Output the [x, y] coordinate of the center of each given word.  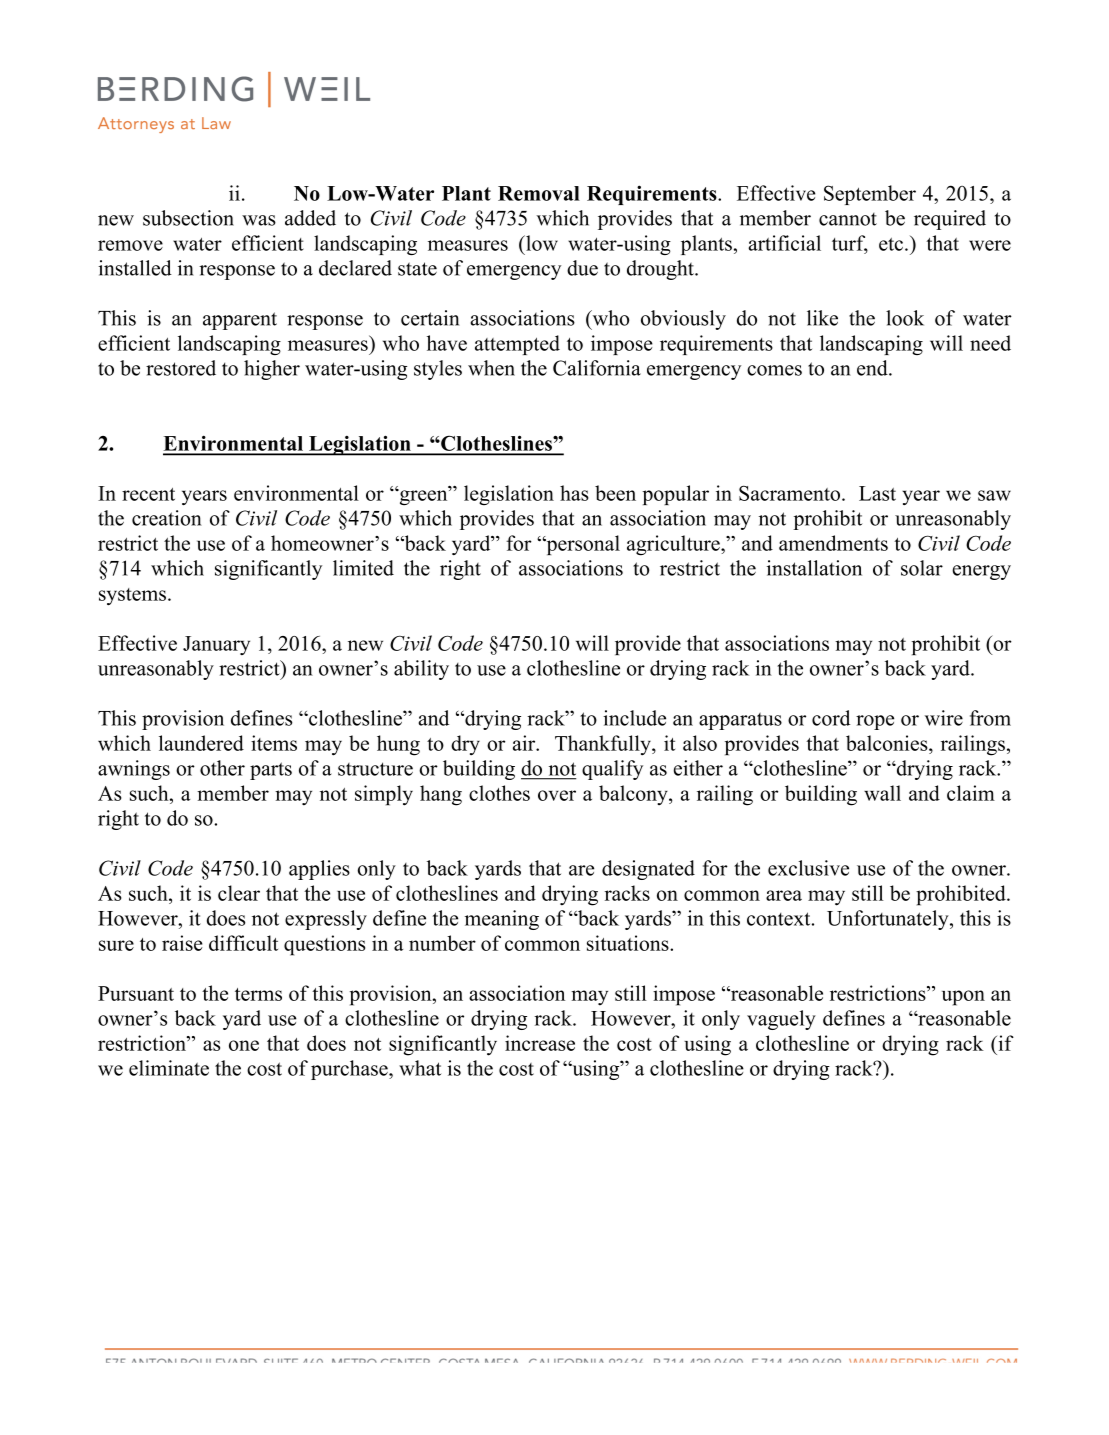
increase [540, 1043]
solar [922, 568]
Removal [539, 193]
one [244, 1045]
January [216, 645]
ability [421, 670]
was [259, 220]
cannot [848, 219]
